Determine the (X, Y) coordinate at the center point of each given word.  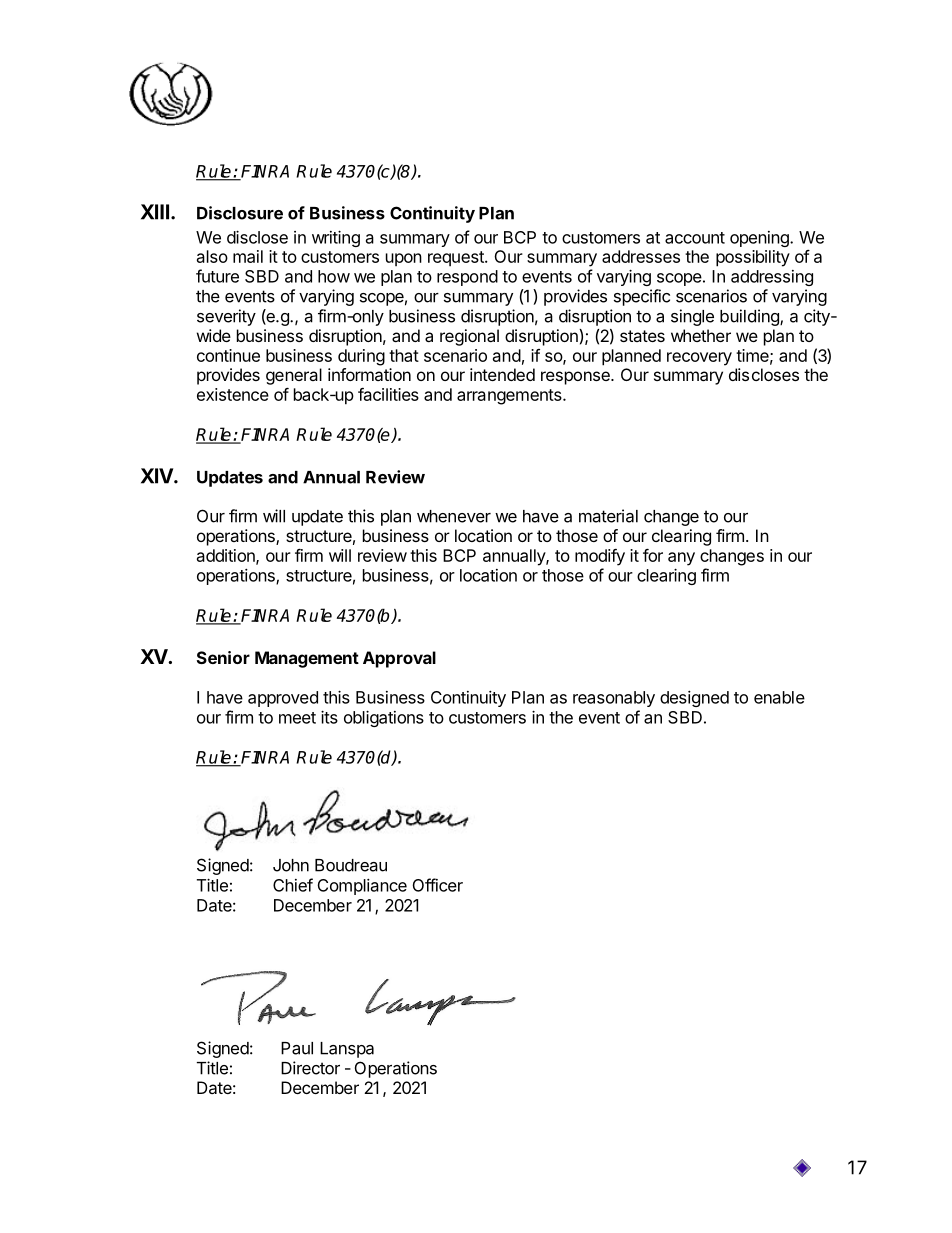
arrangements (510, 397)
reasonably (614, 699)
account (695, 238)
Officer (438, 885)
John (291, 865)
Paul (297, 1048)
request (457, 258)
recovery (699, 359)
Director (310, 1068)
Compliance (362, 887)
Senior (223, 657)
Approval (399, 659)
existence (233, 394)
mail (248, 256)
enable (779, 697)
